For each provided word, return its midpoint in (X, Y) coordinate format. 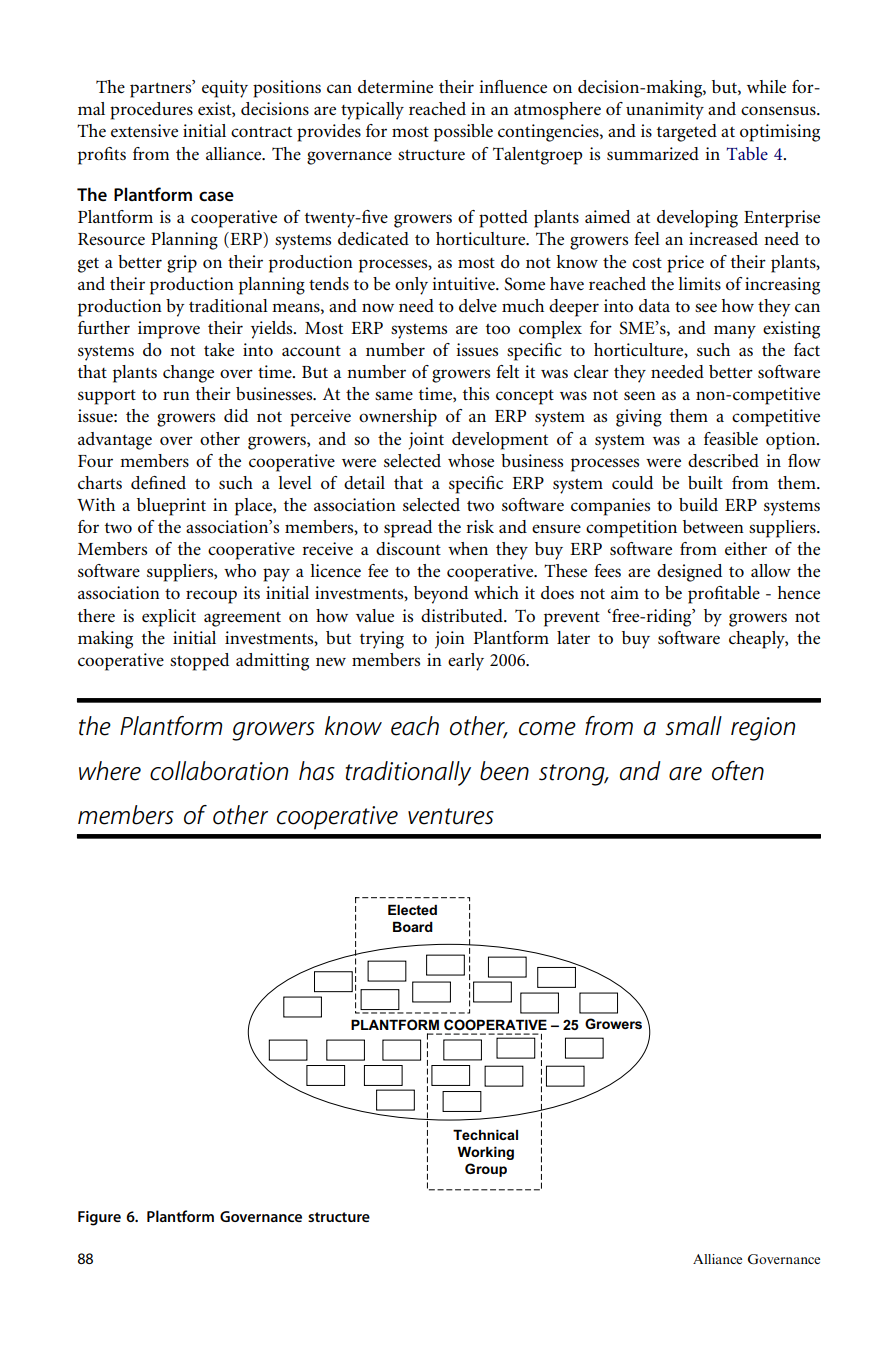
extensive (144, 130)
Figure (99, 1218)
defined (158, 482)
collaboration (219, 771)
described (723, 460)
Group (486, 1170)
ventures (451, 816)
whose (471, 460)
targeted (687, 133)
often (738, 771)
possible (463, 133)
